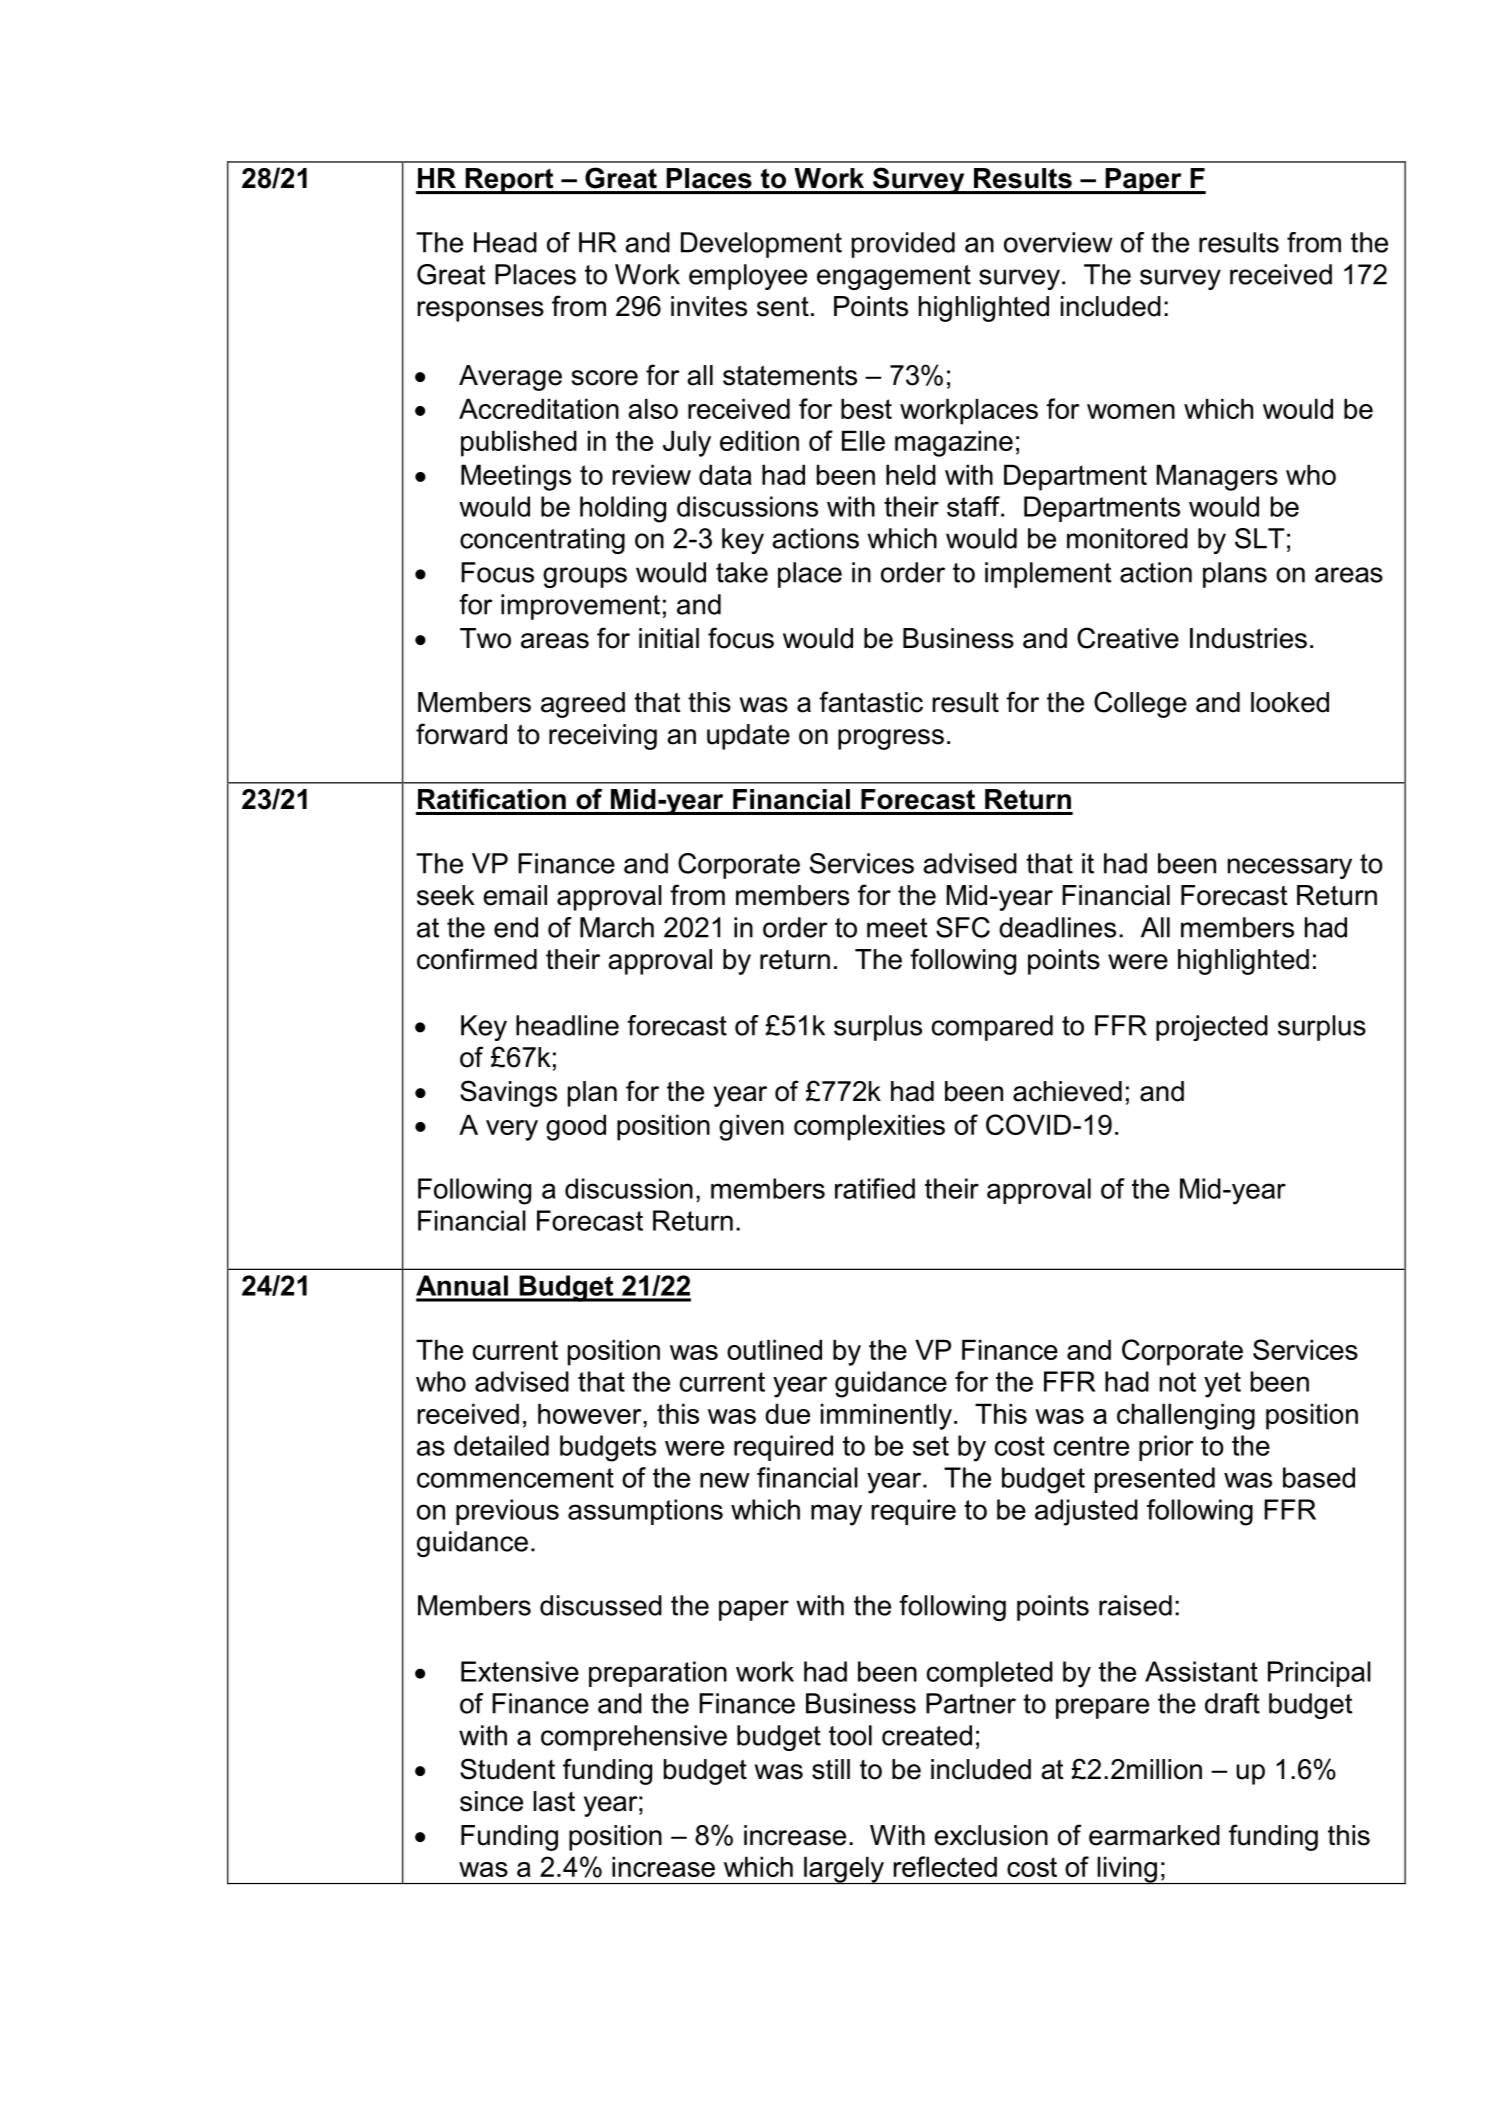 The width and height of the screenshot is (1504, 2128). Describe the element at coordinates (903, 245) in the screenshot. I see `provided` at that location.
